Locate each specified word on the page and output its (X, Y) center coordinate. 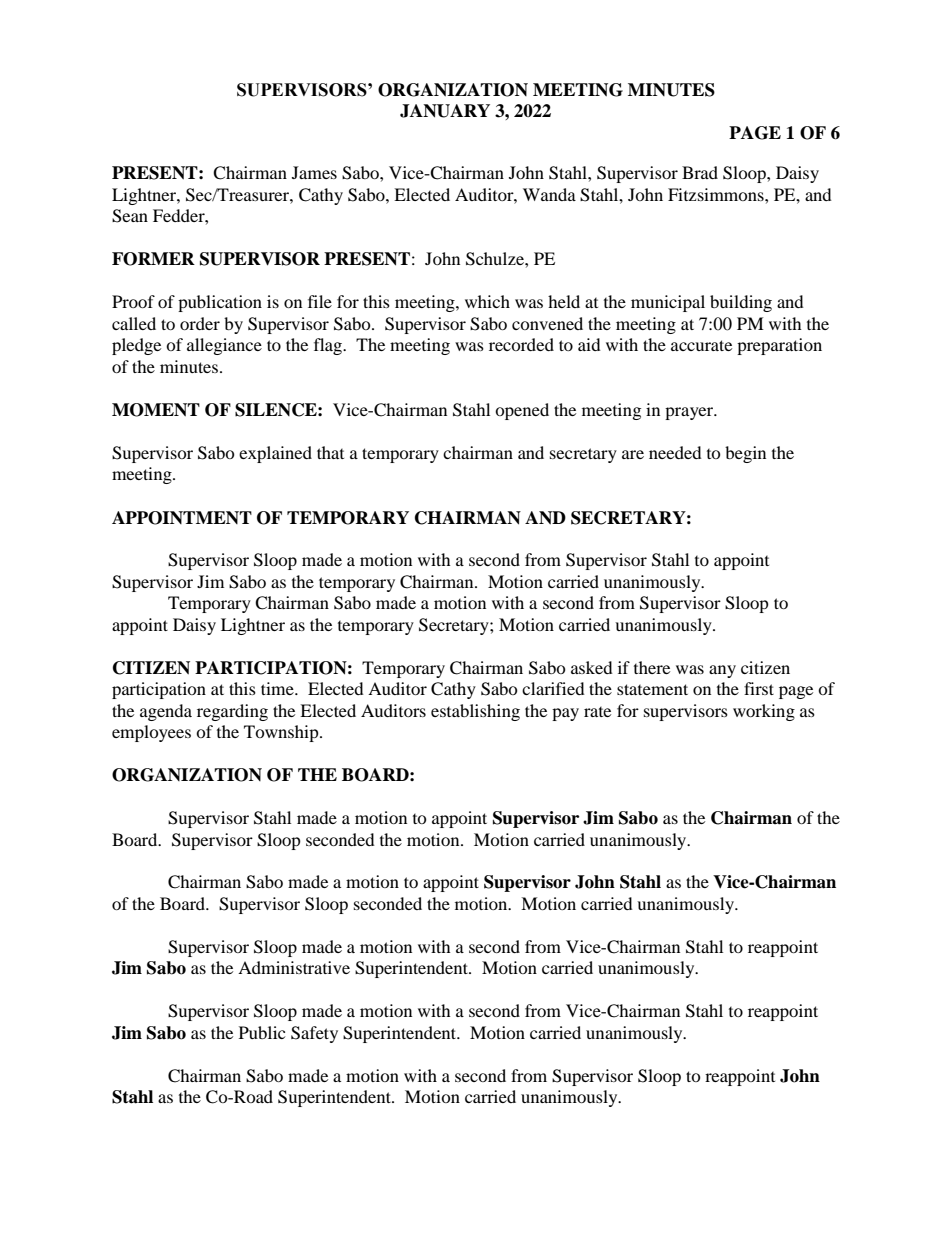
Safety (314, 1034)
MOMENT (156, 410)
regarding (232, 712)
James (314, 172)
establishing (475, 712)
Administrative (294, 967)
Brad (700, 172)
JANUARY (445, 111)
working (764, 712)
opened (522, 411)
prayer (690, 413)
